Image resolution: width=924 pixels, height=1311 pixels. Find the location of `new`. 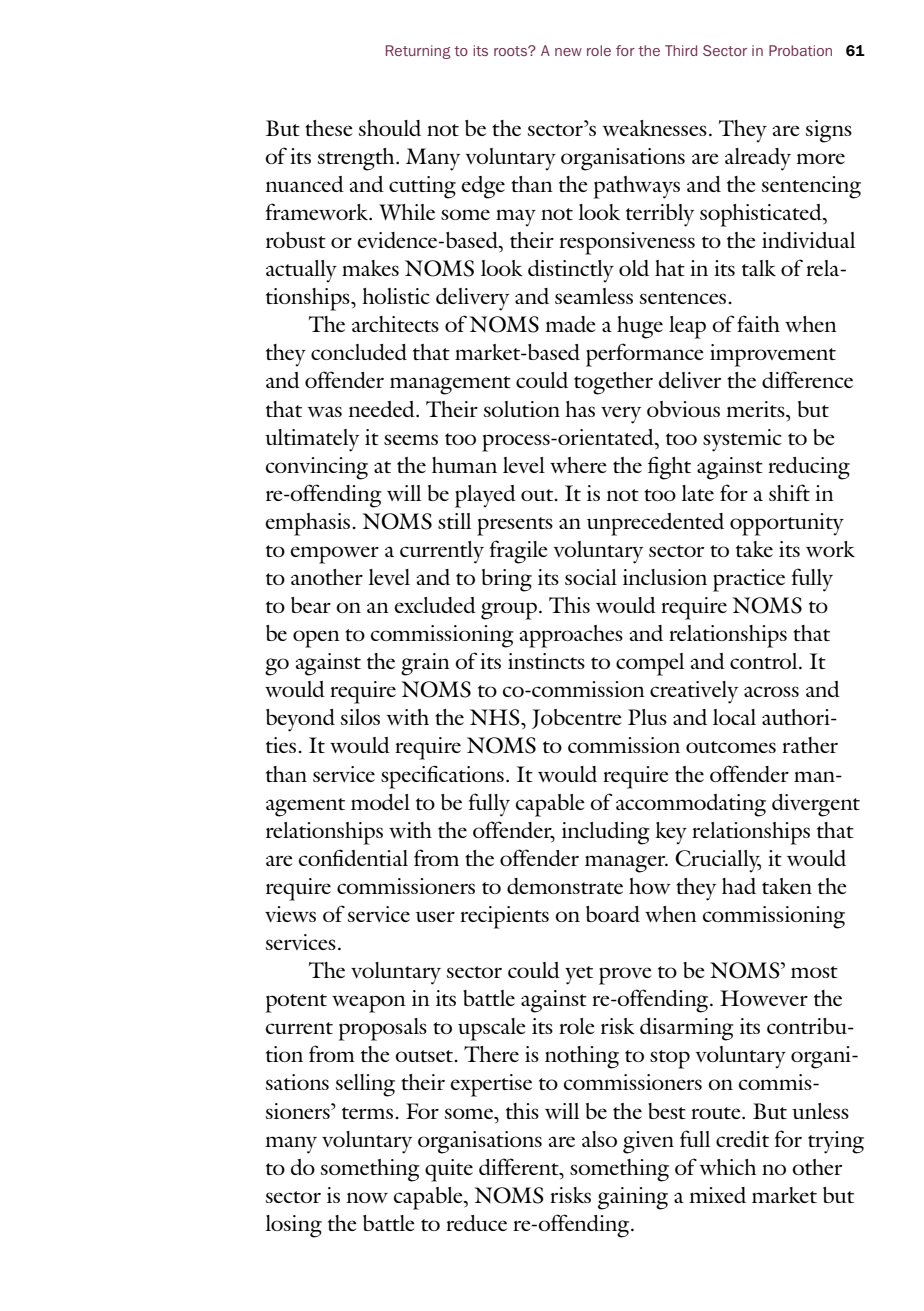

new is located at coordinates (568, 52).
